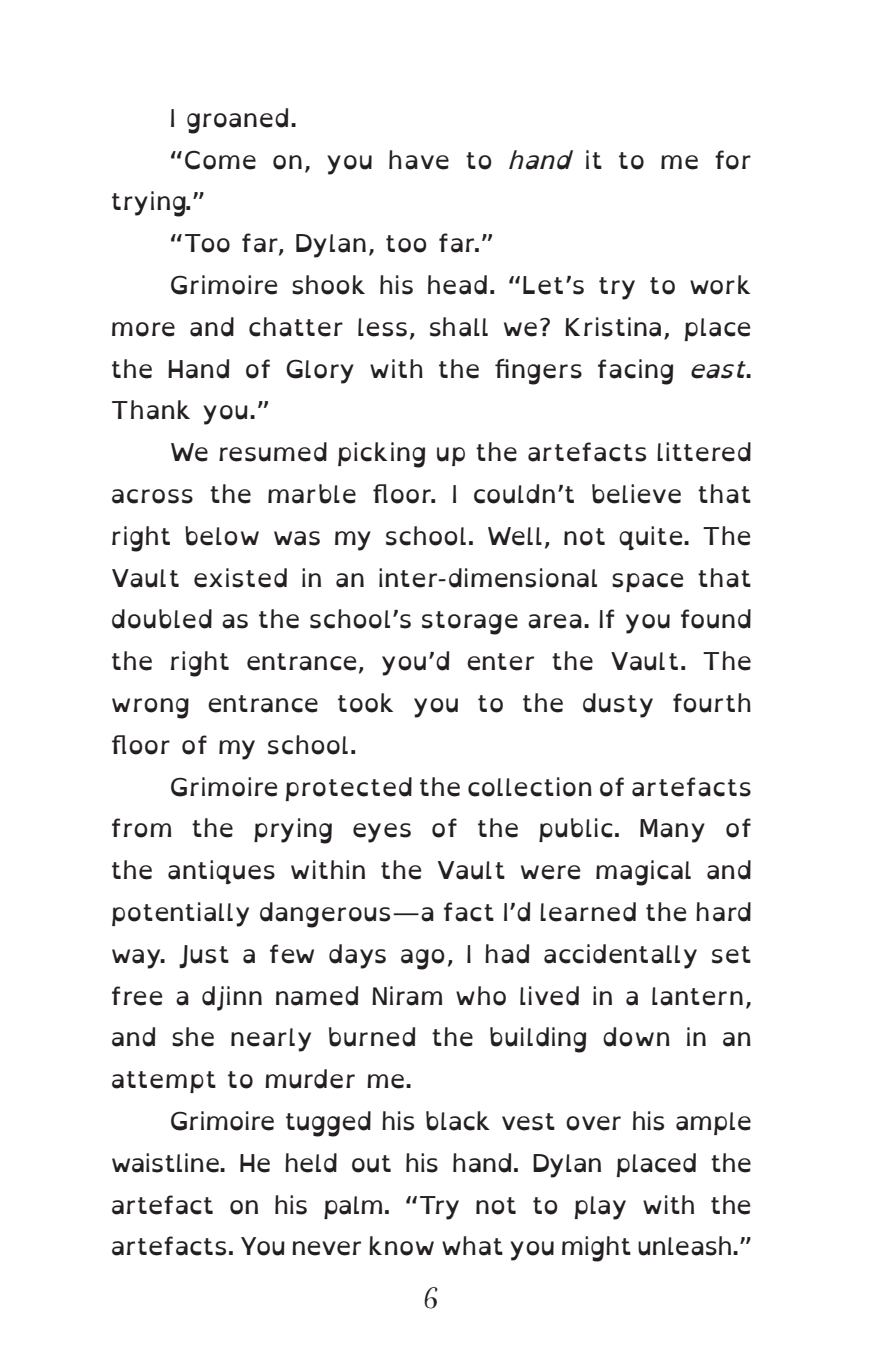  Describe the element at coordinates (684, 1246) in the image. I see `unleash` at that location.
